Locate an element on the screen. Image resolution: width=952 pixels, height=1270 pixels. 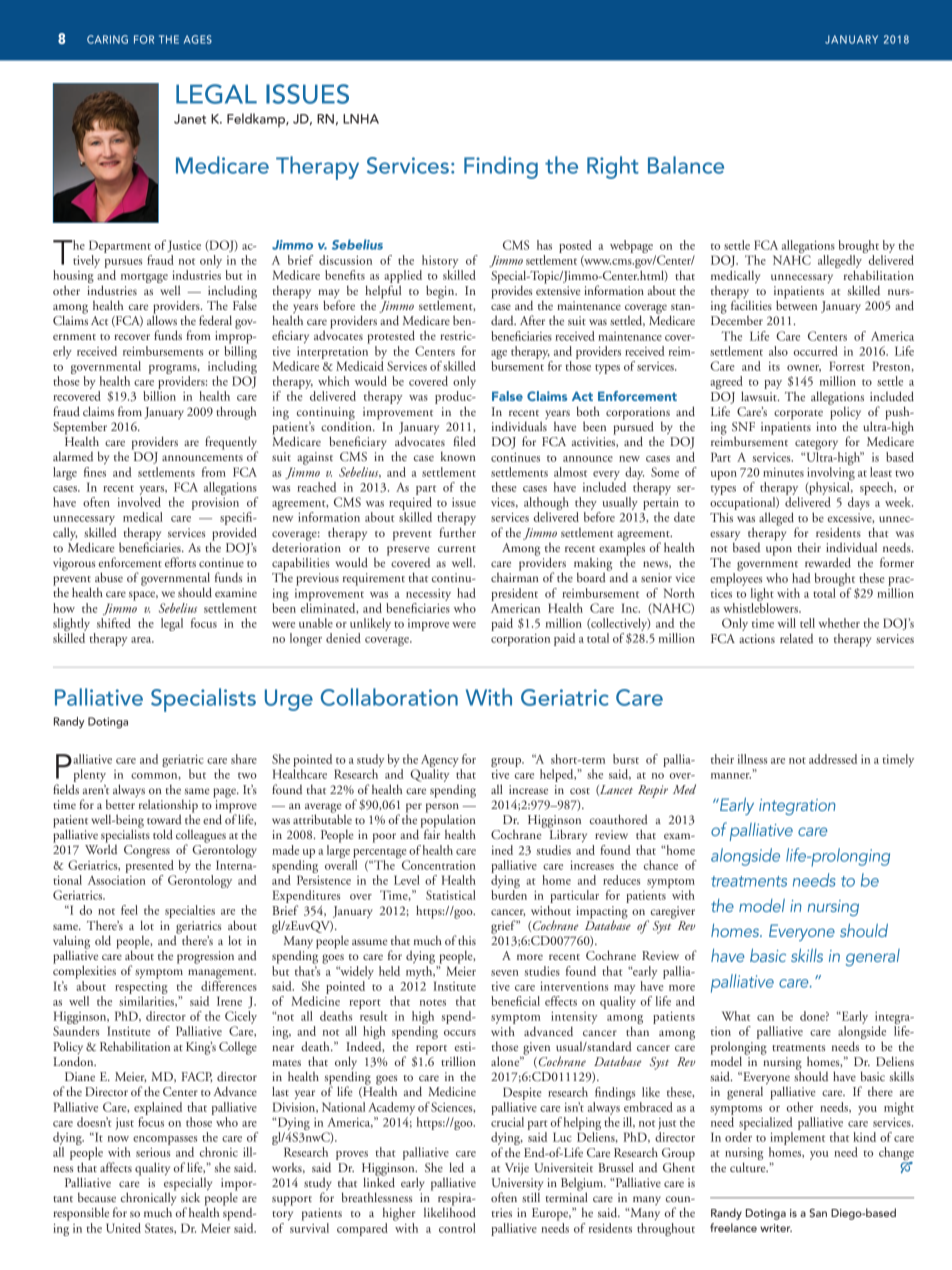
AGES is located at coordinates (198, 39).
